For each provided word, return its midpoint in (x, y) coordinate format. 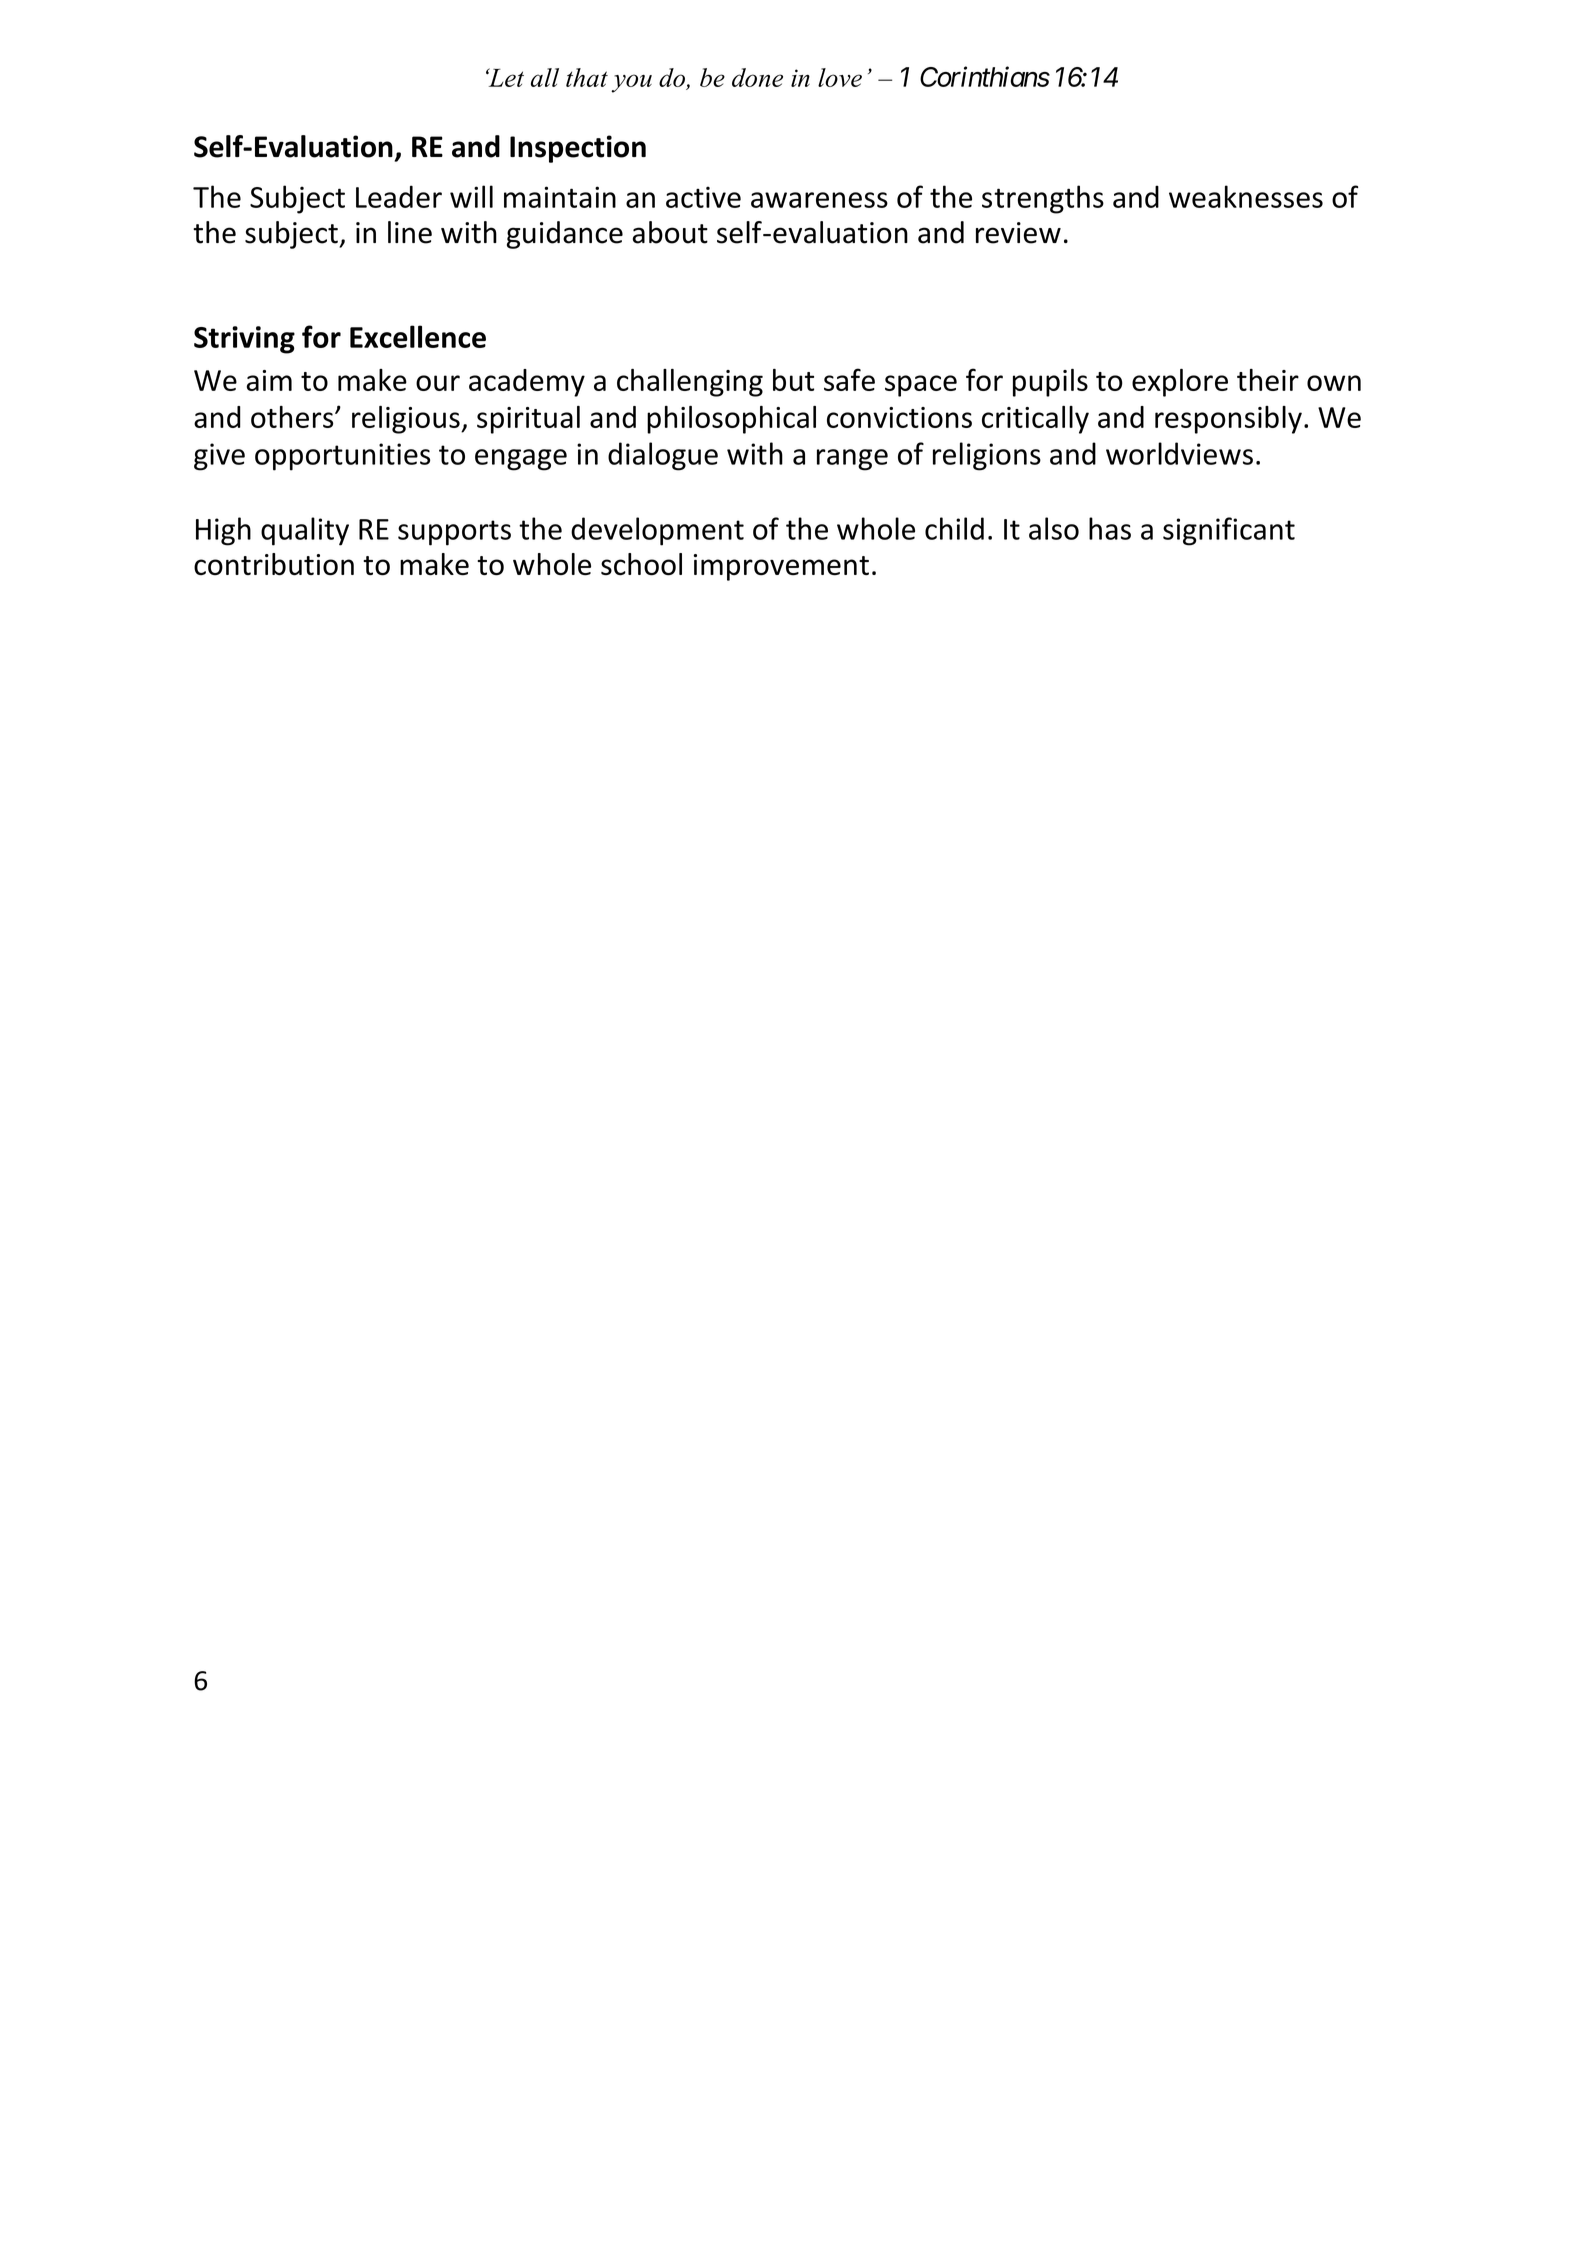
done (757, 77)
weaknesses (1246, 196)
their (1268, 380)
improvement (781, 567)
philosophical (731, 420)
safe (849, 379)
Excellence (418, 336)
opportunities (342, 457)
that (587, 77)
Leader (399, 196)
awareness (819, 200)
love (840, 77)
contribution (274, 564)
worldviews (1179, 453)
